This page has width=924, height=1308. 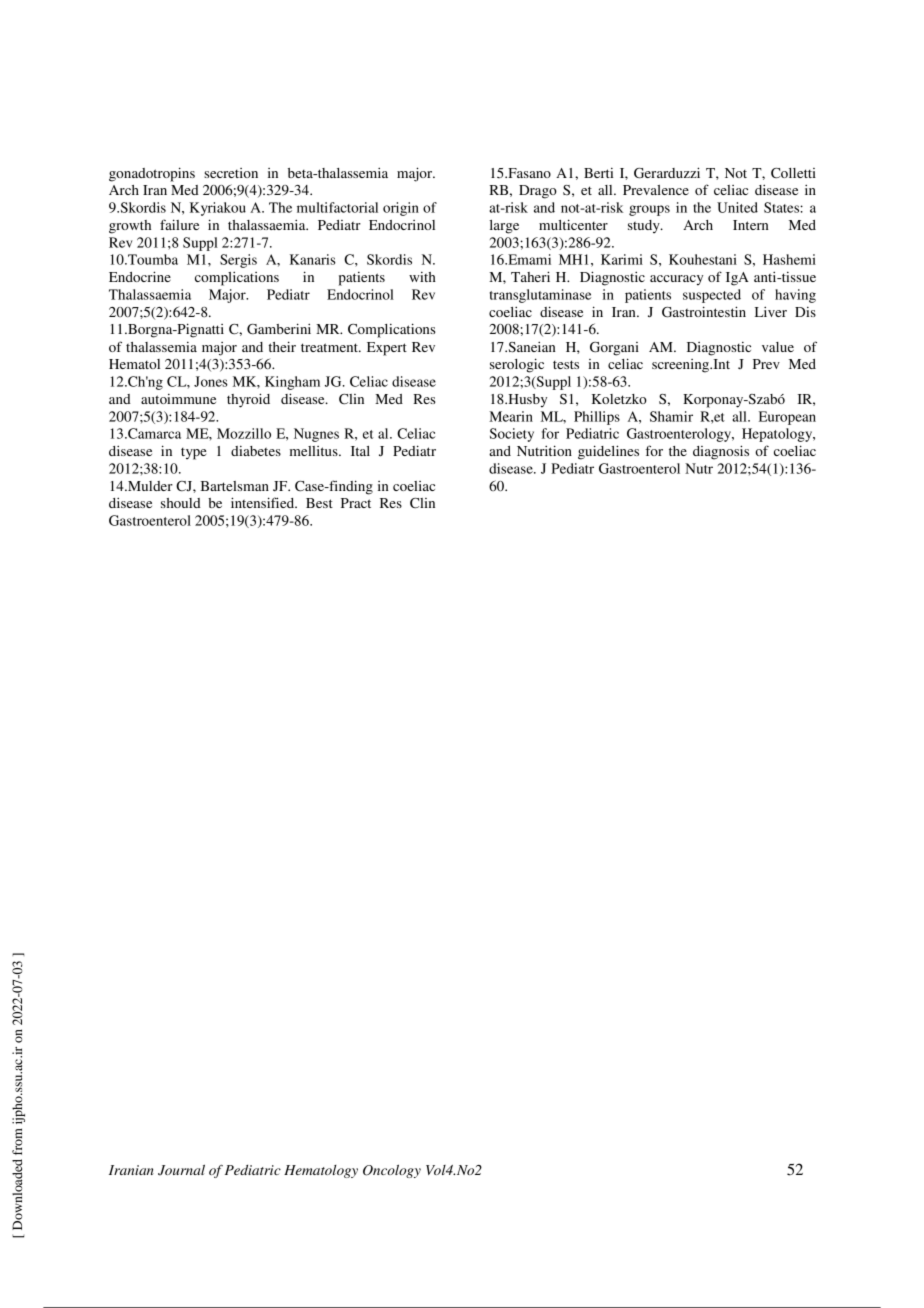 What do you see at coordinates (721, 452) in the page?
I see `diagnosis` at bounding box center [721, 452].
